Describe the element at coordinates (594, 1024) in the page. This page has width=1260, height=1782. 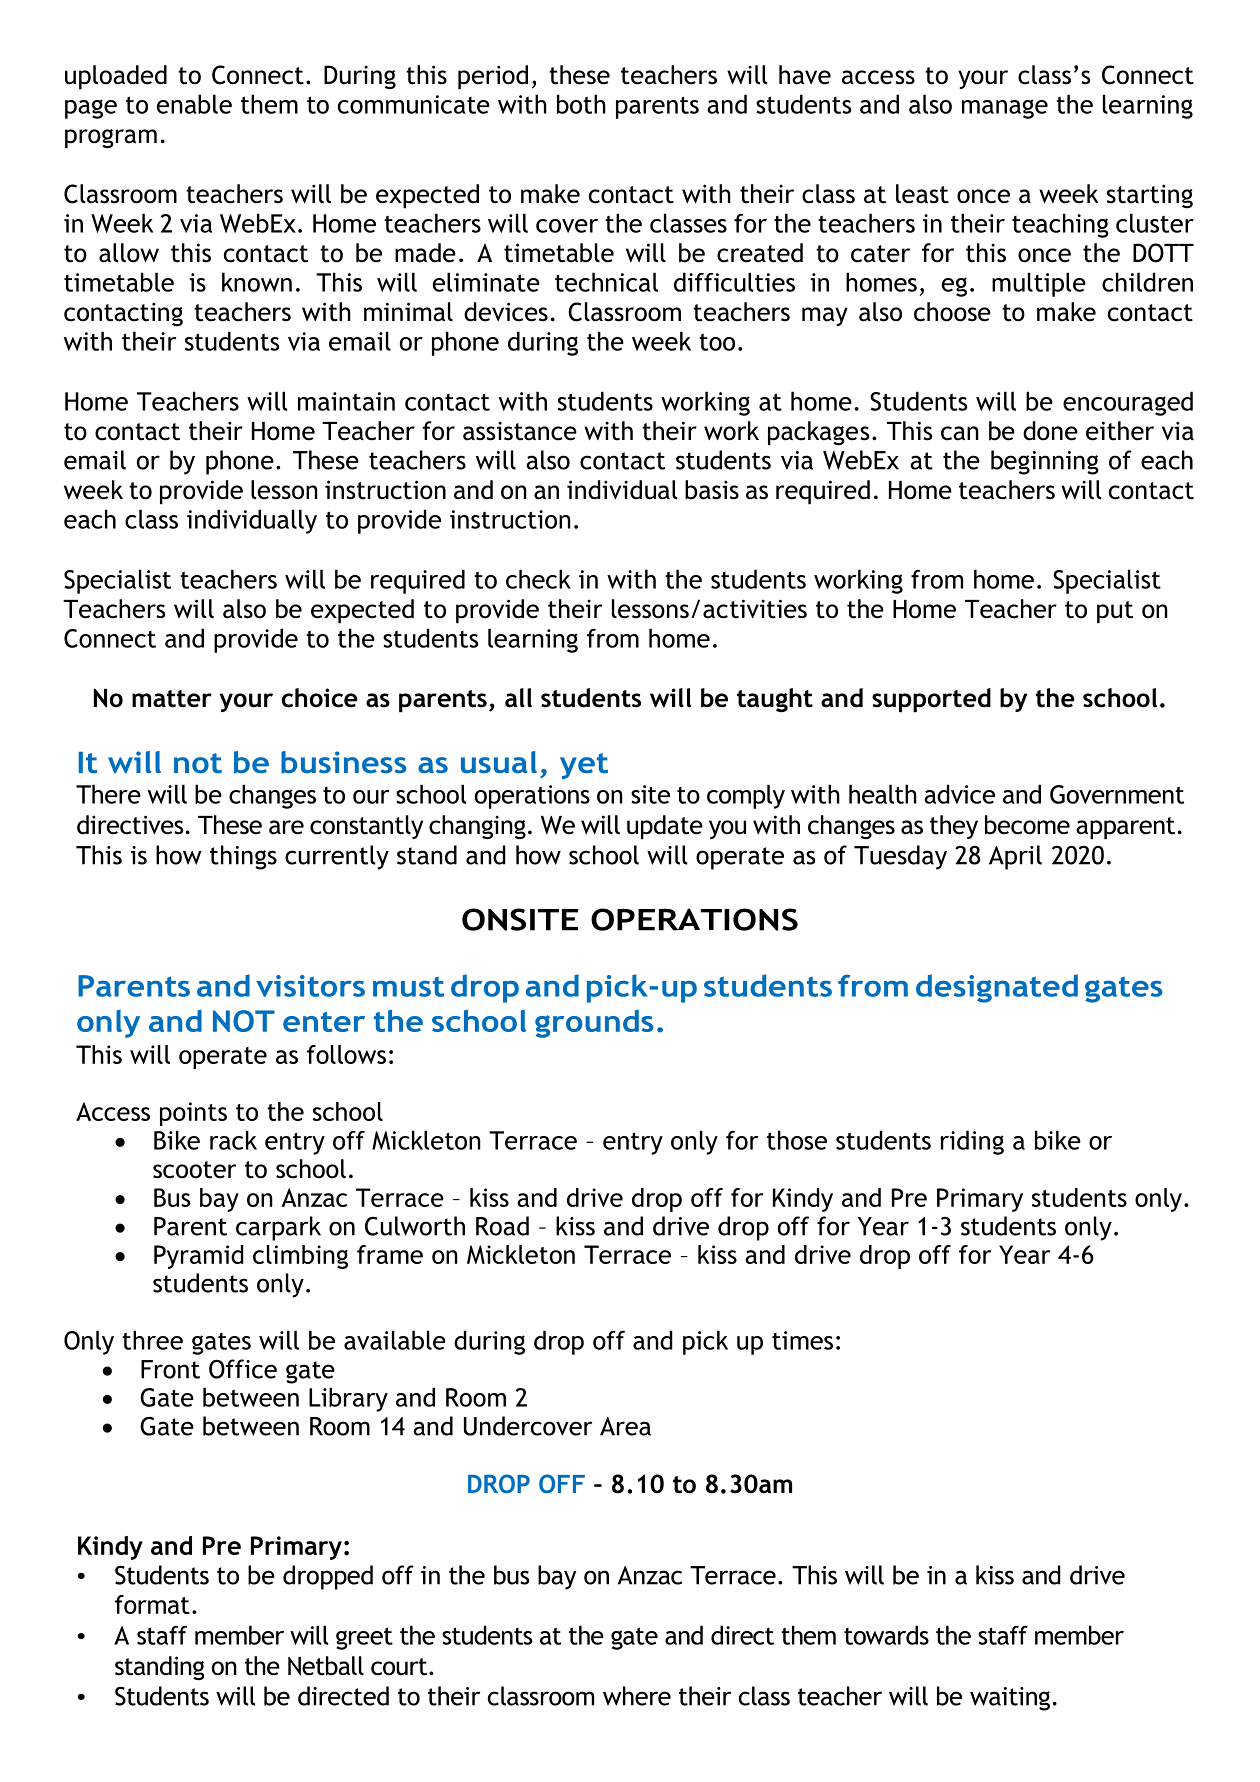
I see `grounds` at that location.
